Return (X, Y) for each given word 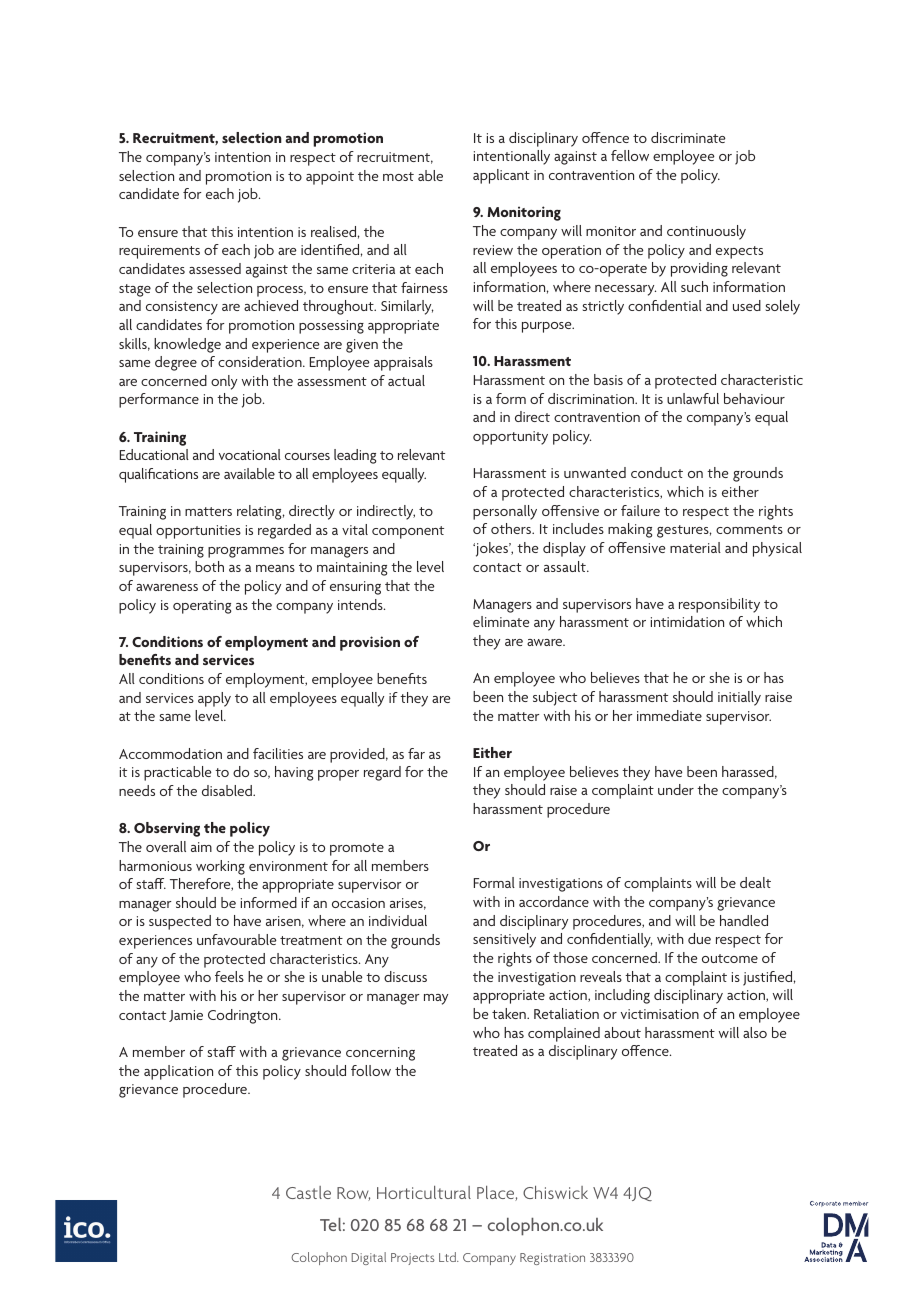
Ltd (448, 1257)
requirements (159, 252)
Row (353, 1194)
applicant (501, 176)
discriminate (688, 137)
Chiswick (555, 1192)
